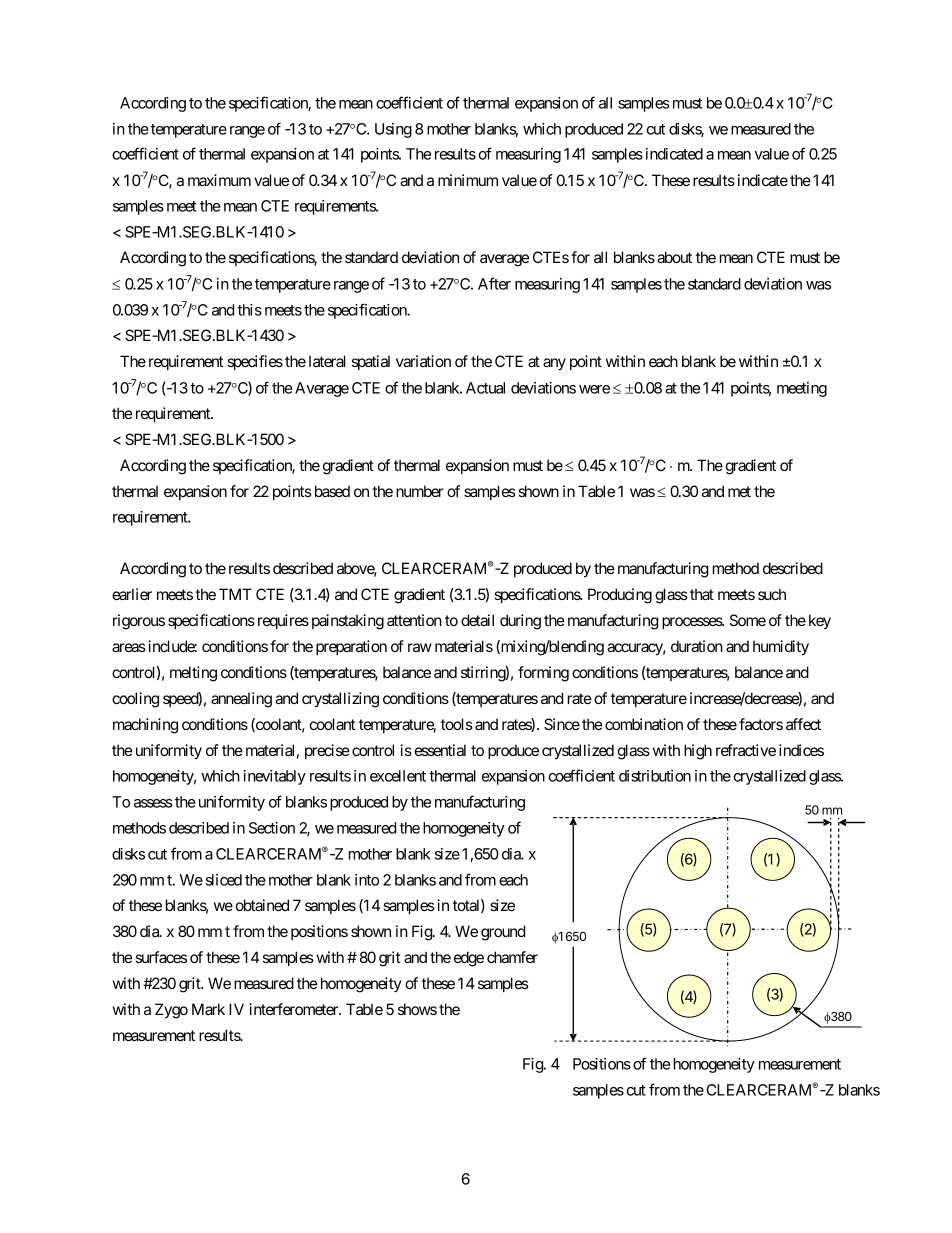 This screenshot has width=952, height=1233. I want to click on essential, so click(440, 750).
